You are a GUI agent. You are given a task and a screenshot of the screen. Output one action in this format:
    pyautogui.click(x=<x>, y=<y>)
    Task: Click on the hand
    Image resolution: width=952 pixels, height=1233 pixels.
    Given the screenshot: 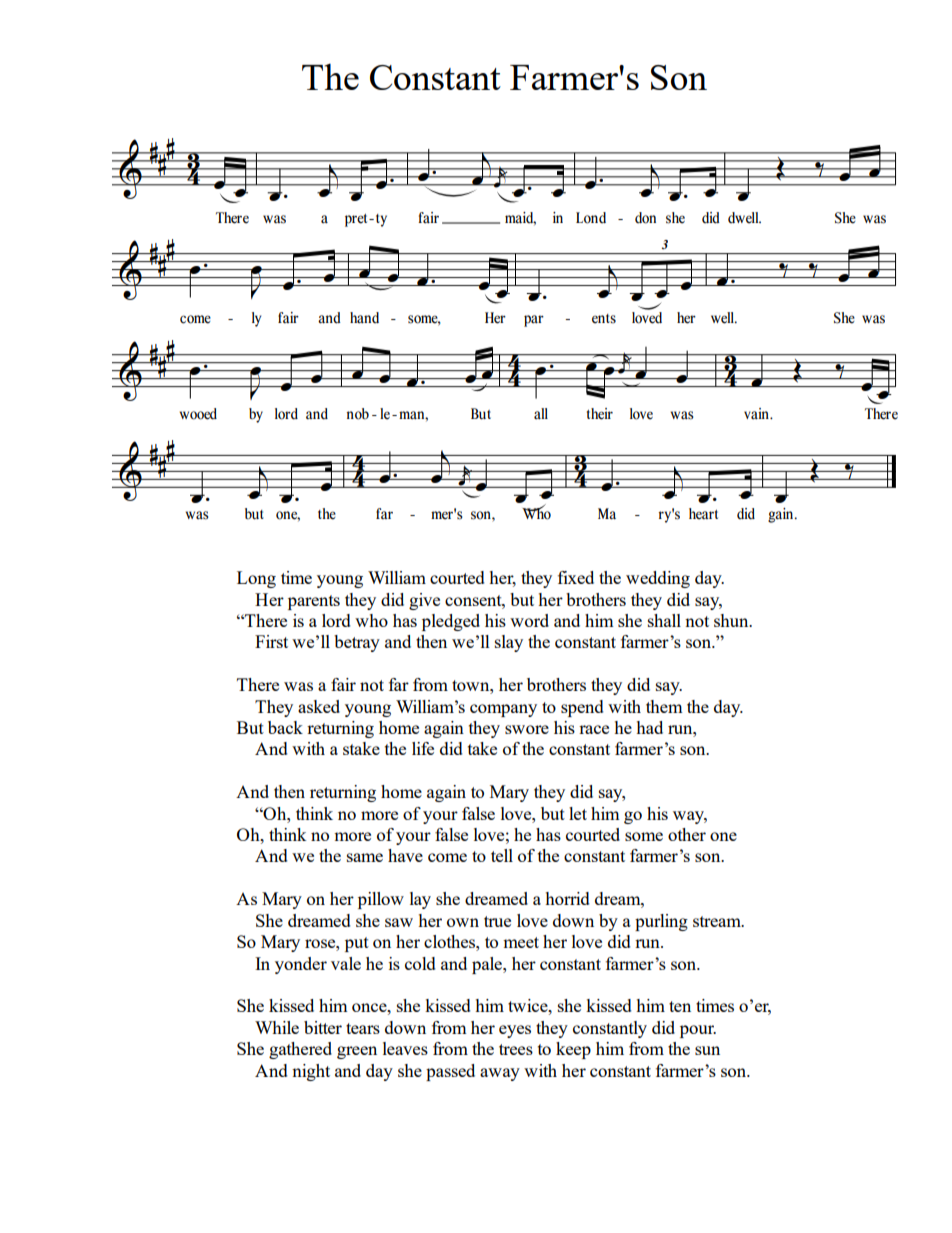 What is the action you would take?
    pyautogui.click(x=364, y=318)
